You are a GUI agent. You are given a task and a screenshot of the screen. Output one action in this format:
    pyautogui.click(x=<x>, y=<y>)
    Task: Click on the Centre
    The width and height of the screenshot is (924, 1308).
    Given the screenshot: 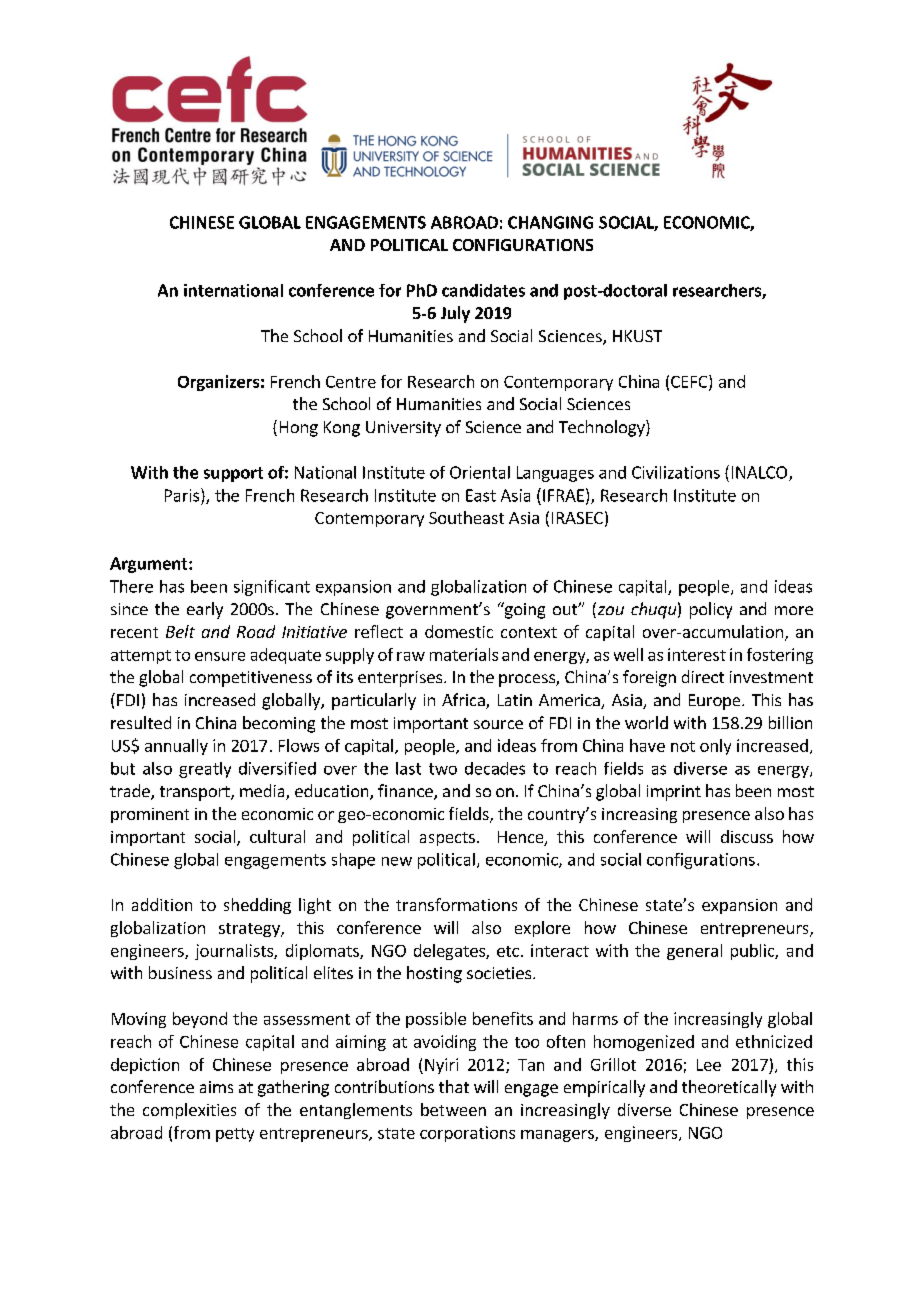 What is the action you would take?
    pyautogui.click(x=351, y=382)
